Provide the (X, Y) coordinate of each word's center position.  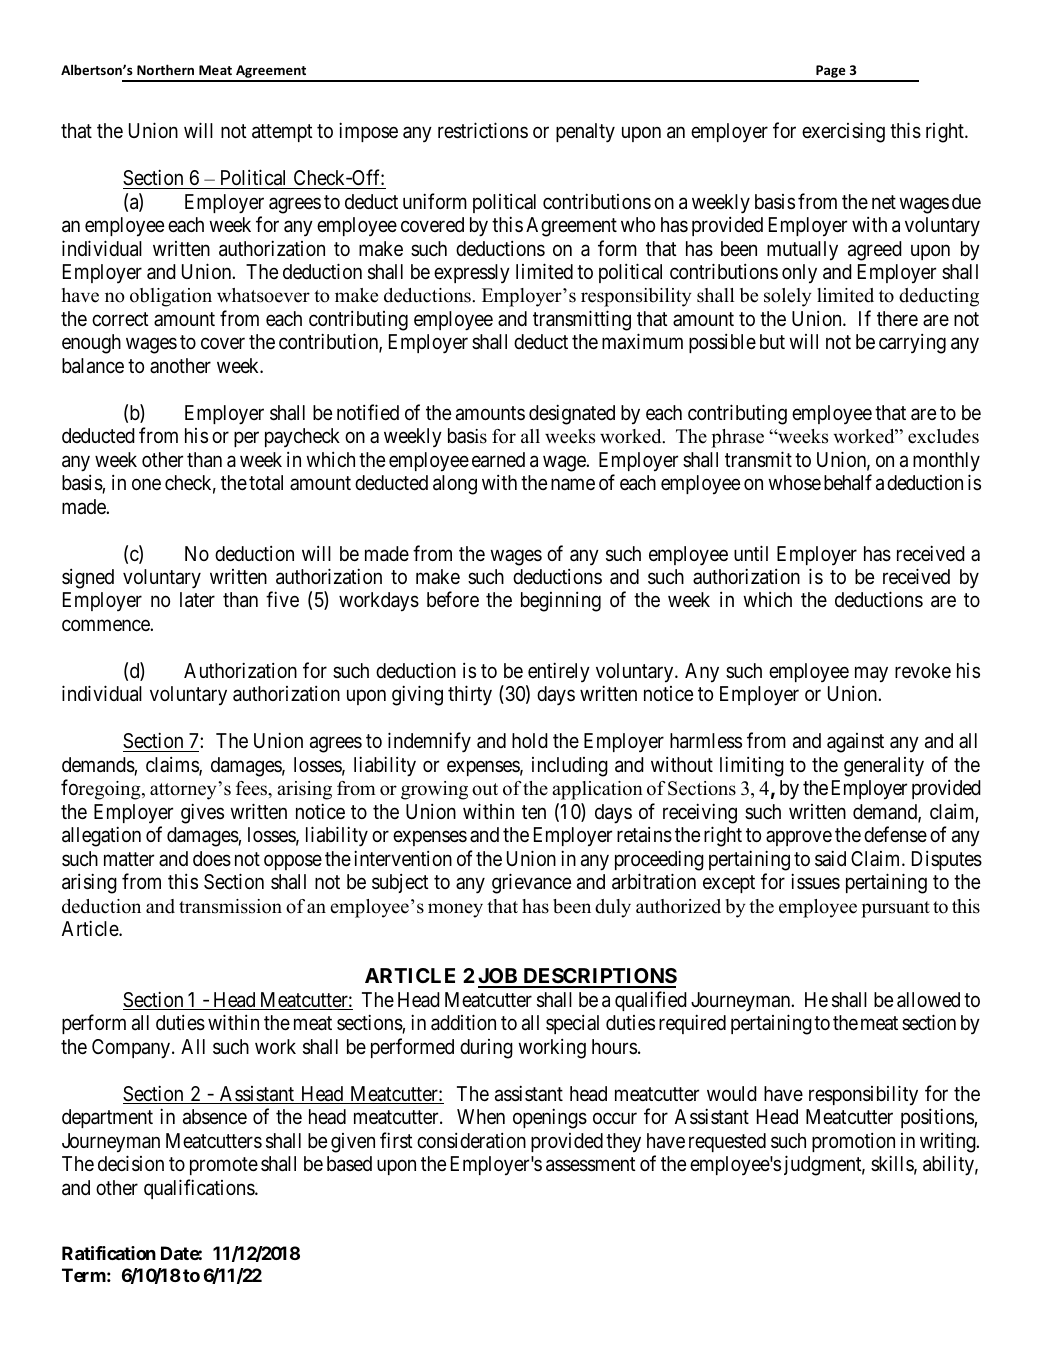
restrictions (483, 130)
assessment (591, 1164)
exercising (843, 132)
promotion (853, 1142)
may (871, 675)
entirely (559, 672)
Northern (165, 69)
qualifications (200, 1189)
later (197, 600)
